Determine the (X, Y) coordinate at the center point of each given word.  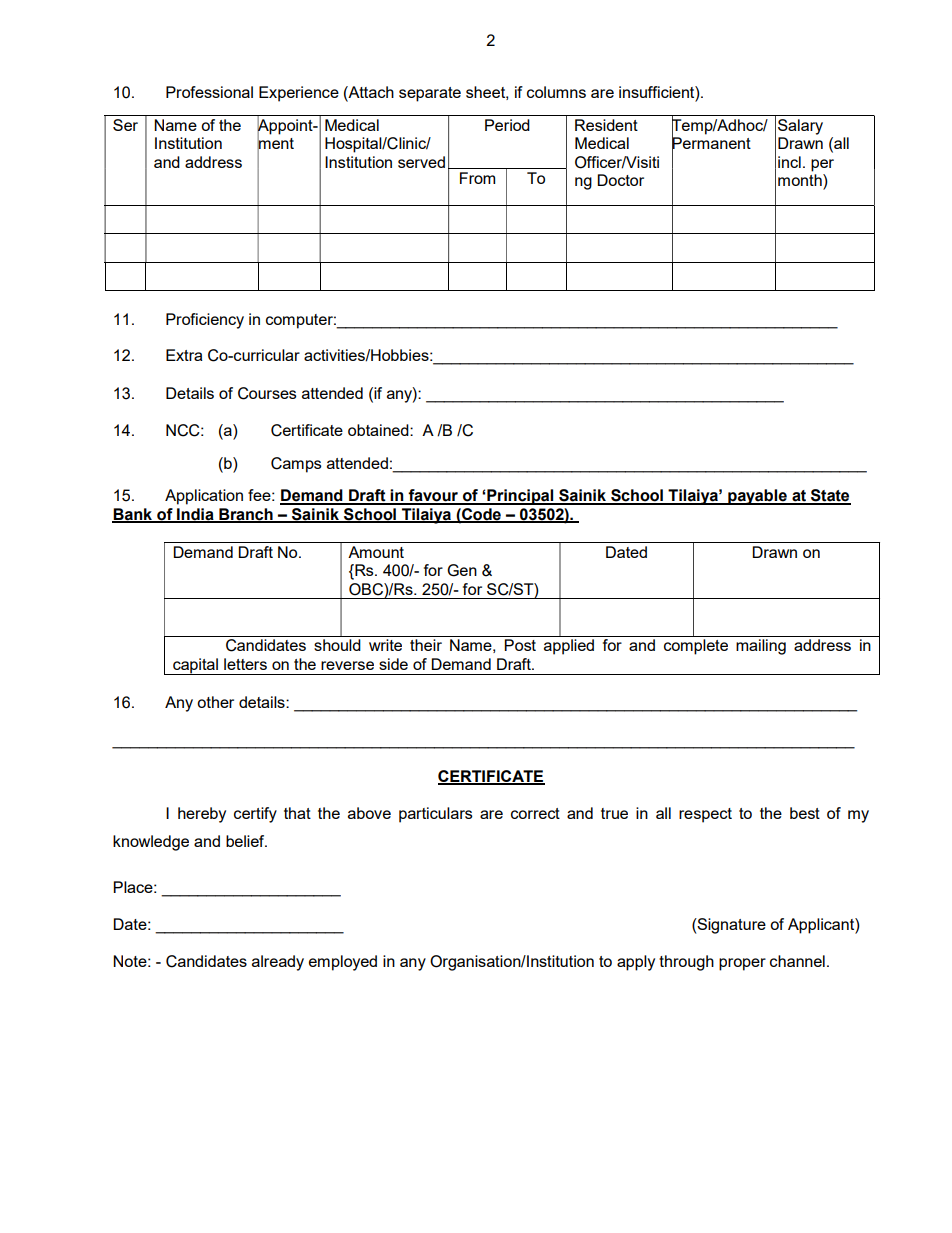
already (278, 963)
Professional (209, 92)
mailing (761, 647)
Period (507, 125)
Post (520, 645)
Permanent (711, 143)
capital (195, 666)
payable (757, 497)
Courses (267, 393)
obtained (379, 430)
